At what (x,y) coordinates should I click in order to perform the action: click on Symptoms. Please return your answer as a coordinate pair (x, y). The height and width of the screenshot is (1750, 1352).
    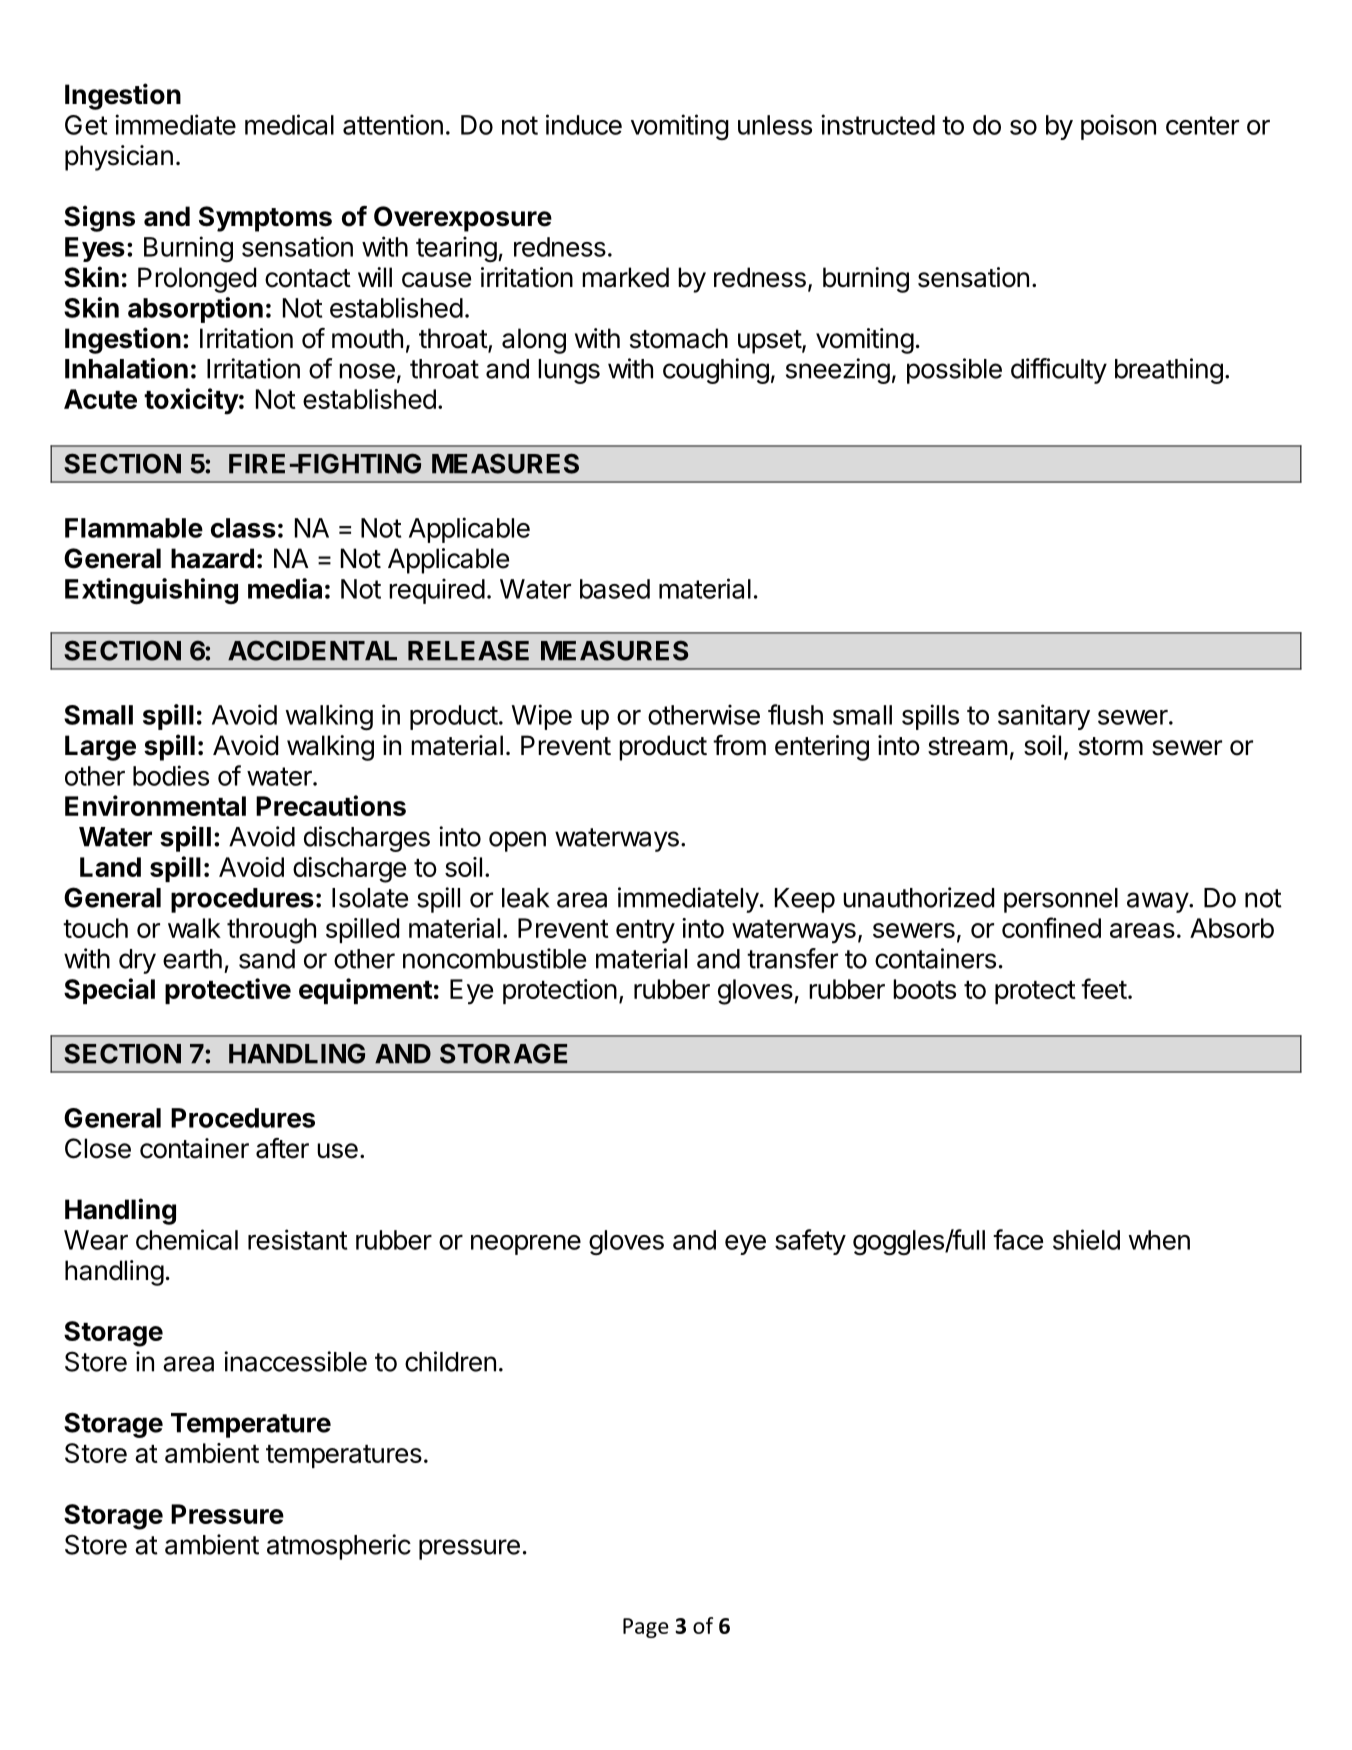
    Looking at the image, I should click on (265, 219).
